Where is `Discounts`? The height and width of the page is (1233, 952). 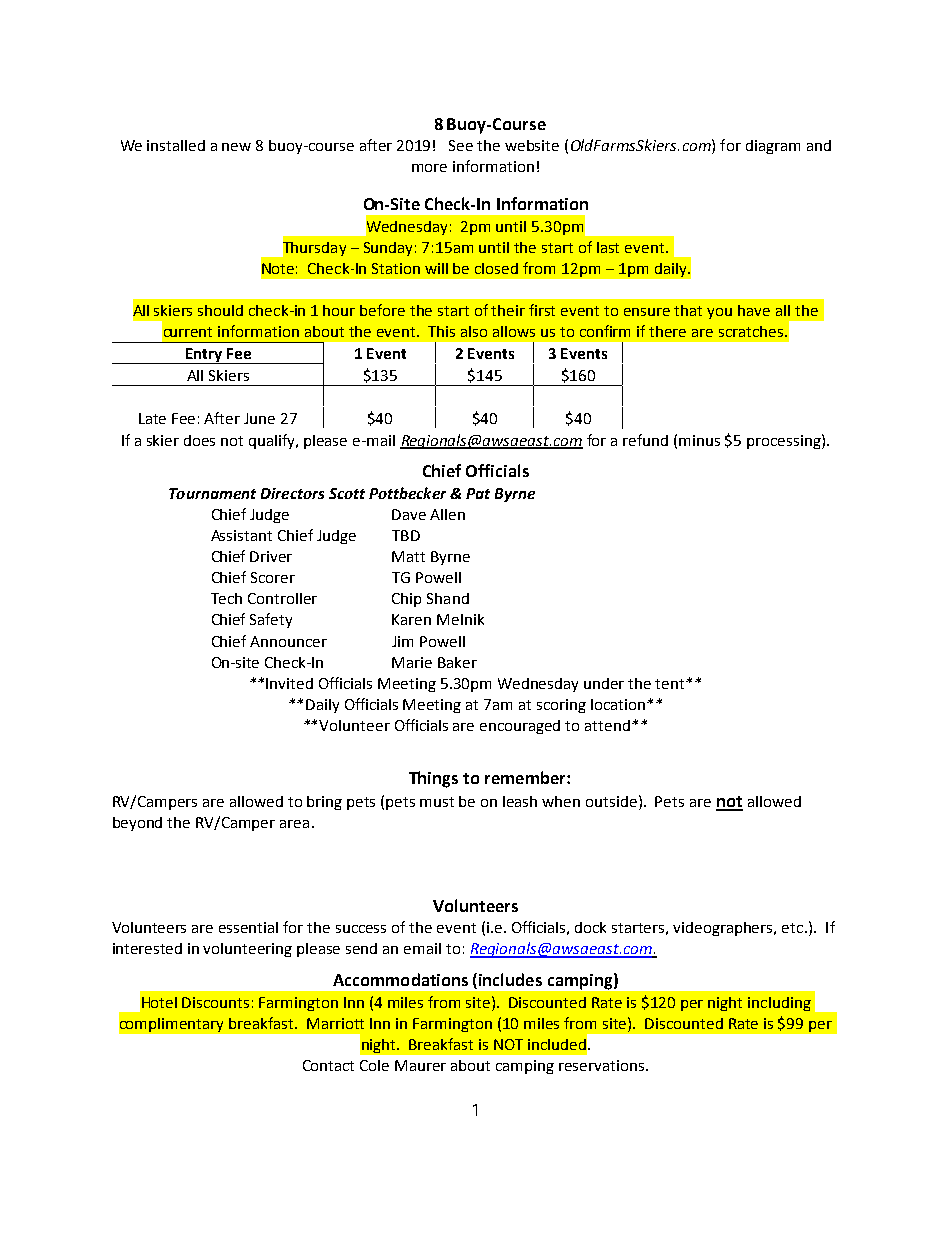 Discounts is located at coordinates (215, 1002).
